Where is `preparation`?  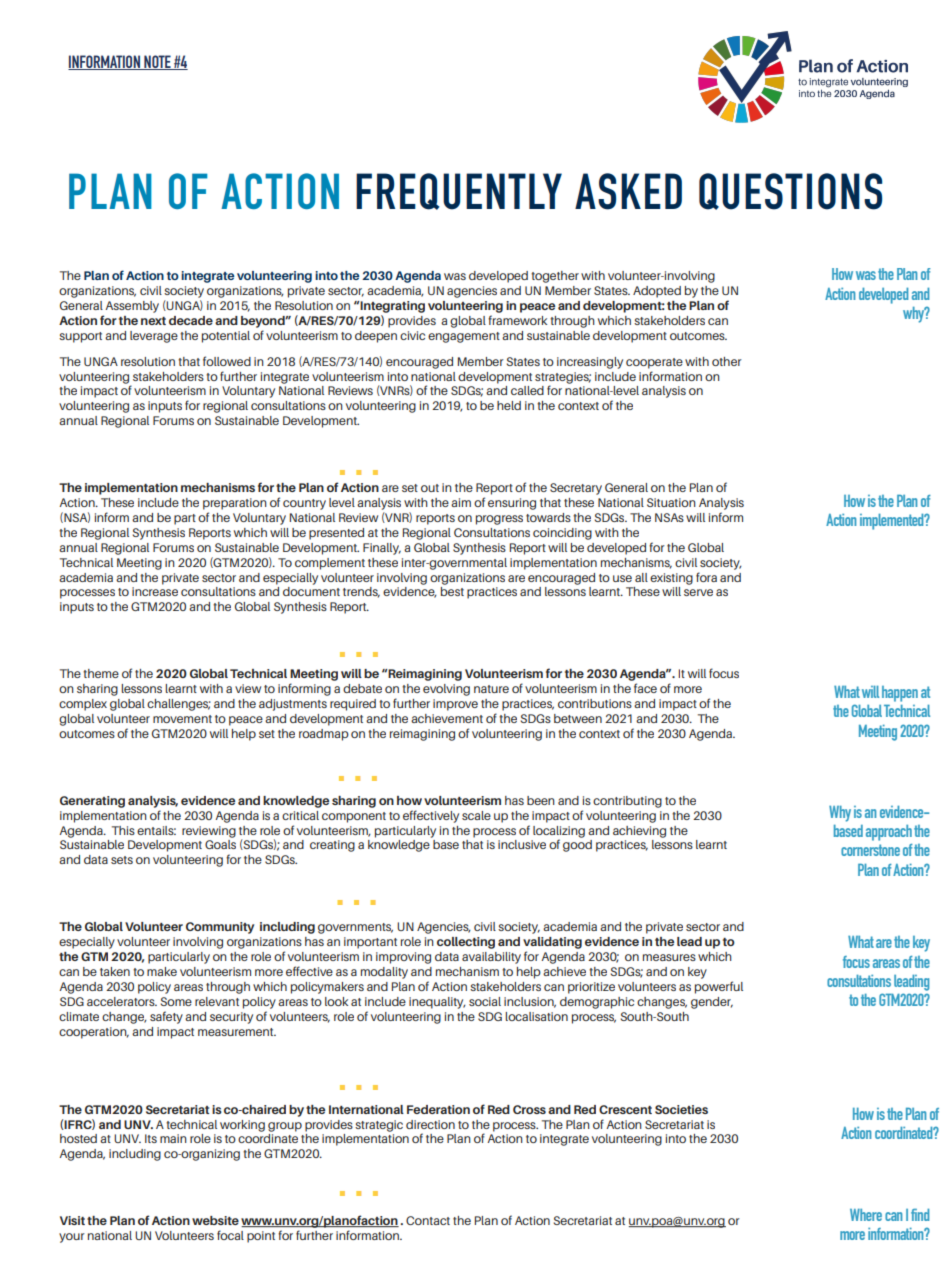 preparation is located at coordinates (235, 504).
